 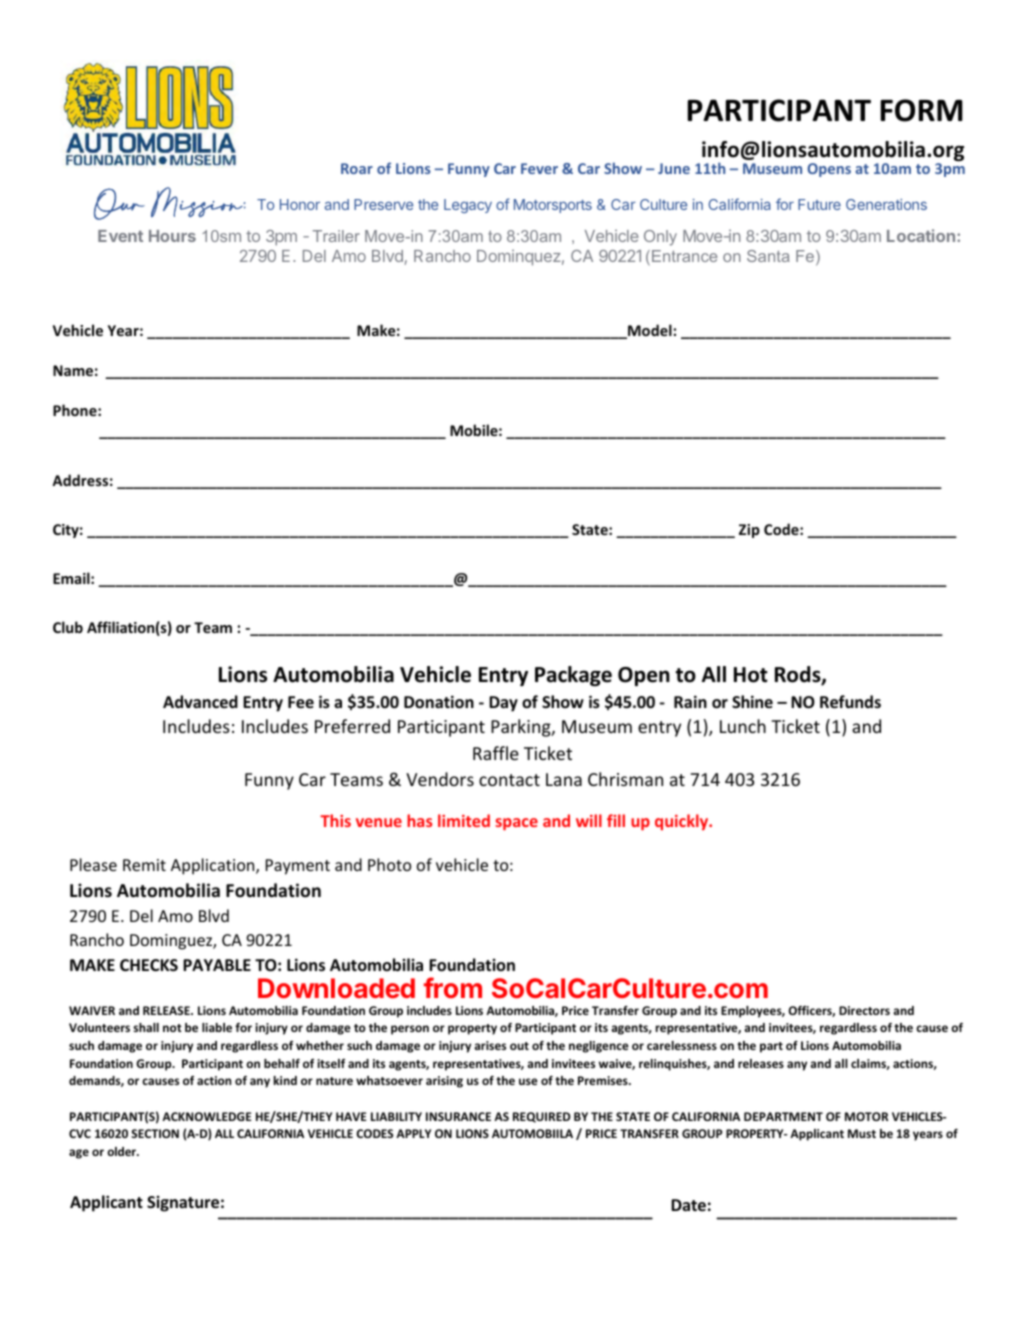 What do you see at coordinates (573, 676) in the image?
I see `Package` at bounding box center [573, 676].
